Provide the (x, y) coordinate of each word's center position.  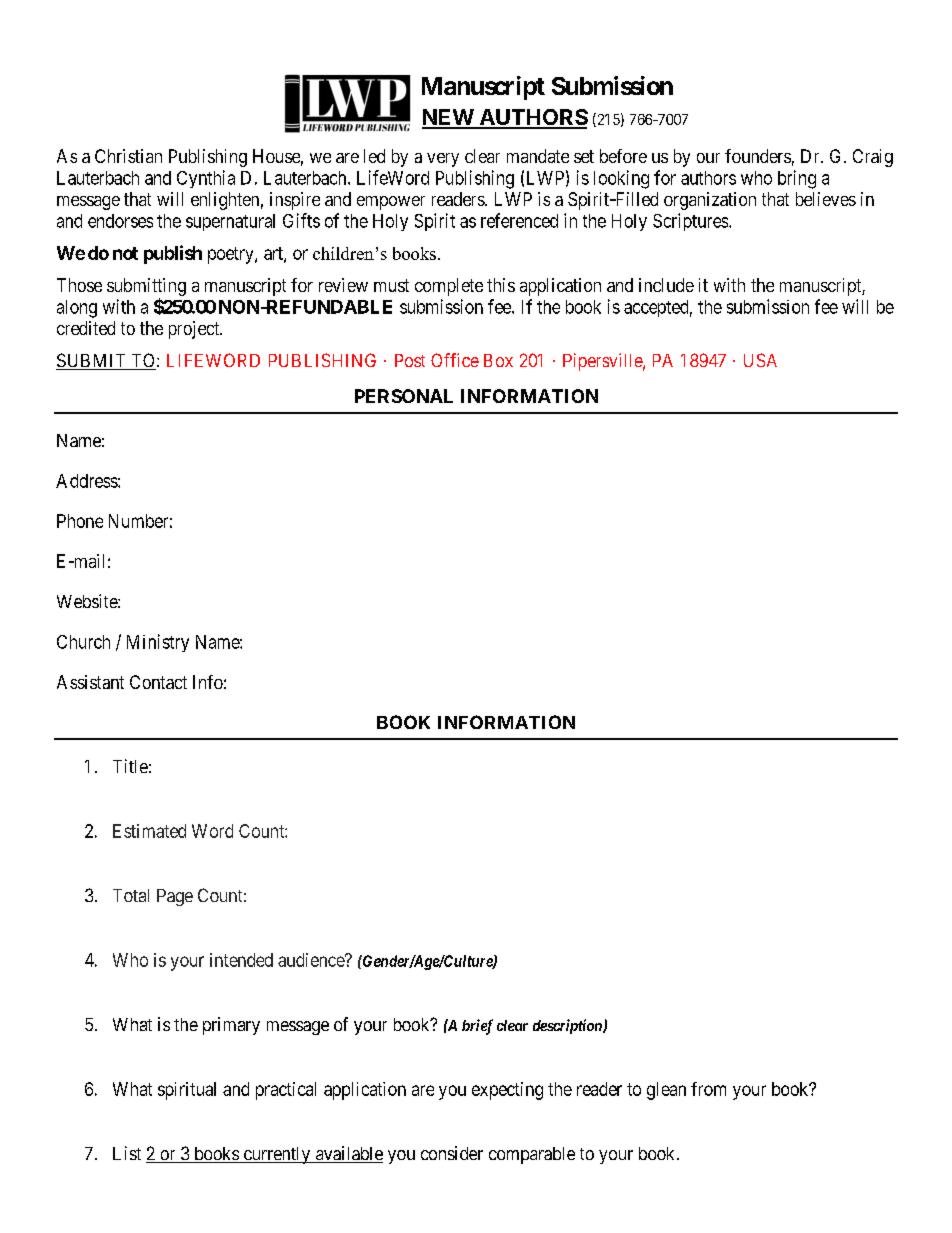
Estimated (149, 831)
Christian (128, 156)
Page (175, 897)
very (443, 160)
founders (758, 156)
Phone (80, 521)
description (568, 1026)
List (127, 1153)
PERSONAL (404, 396)
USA (760, 360)
